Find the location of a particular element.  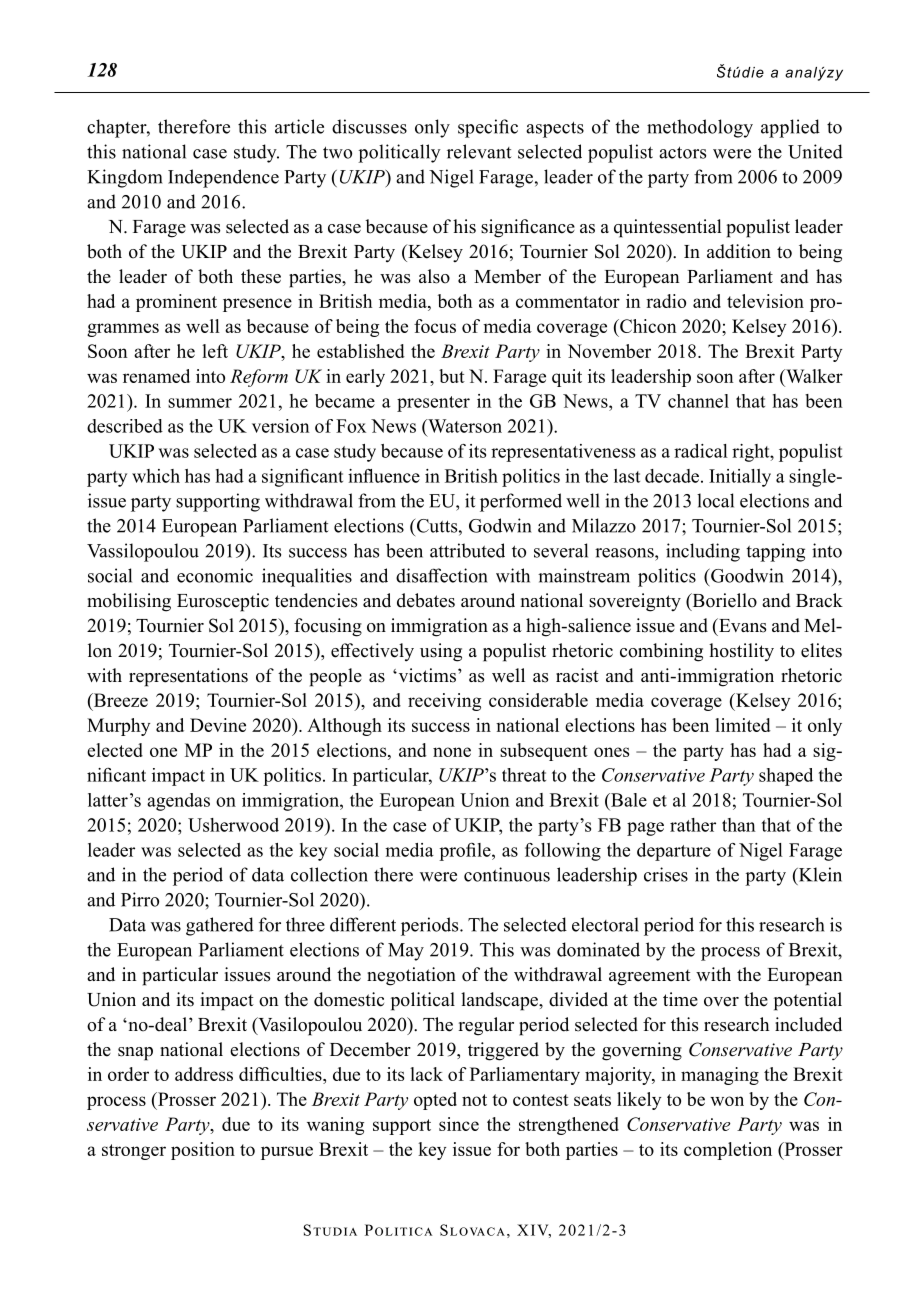

position is located at coordinates (203, 1151).
